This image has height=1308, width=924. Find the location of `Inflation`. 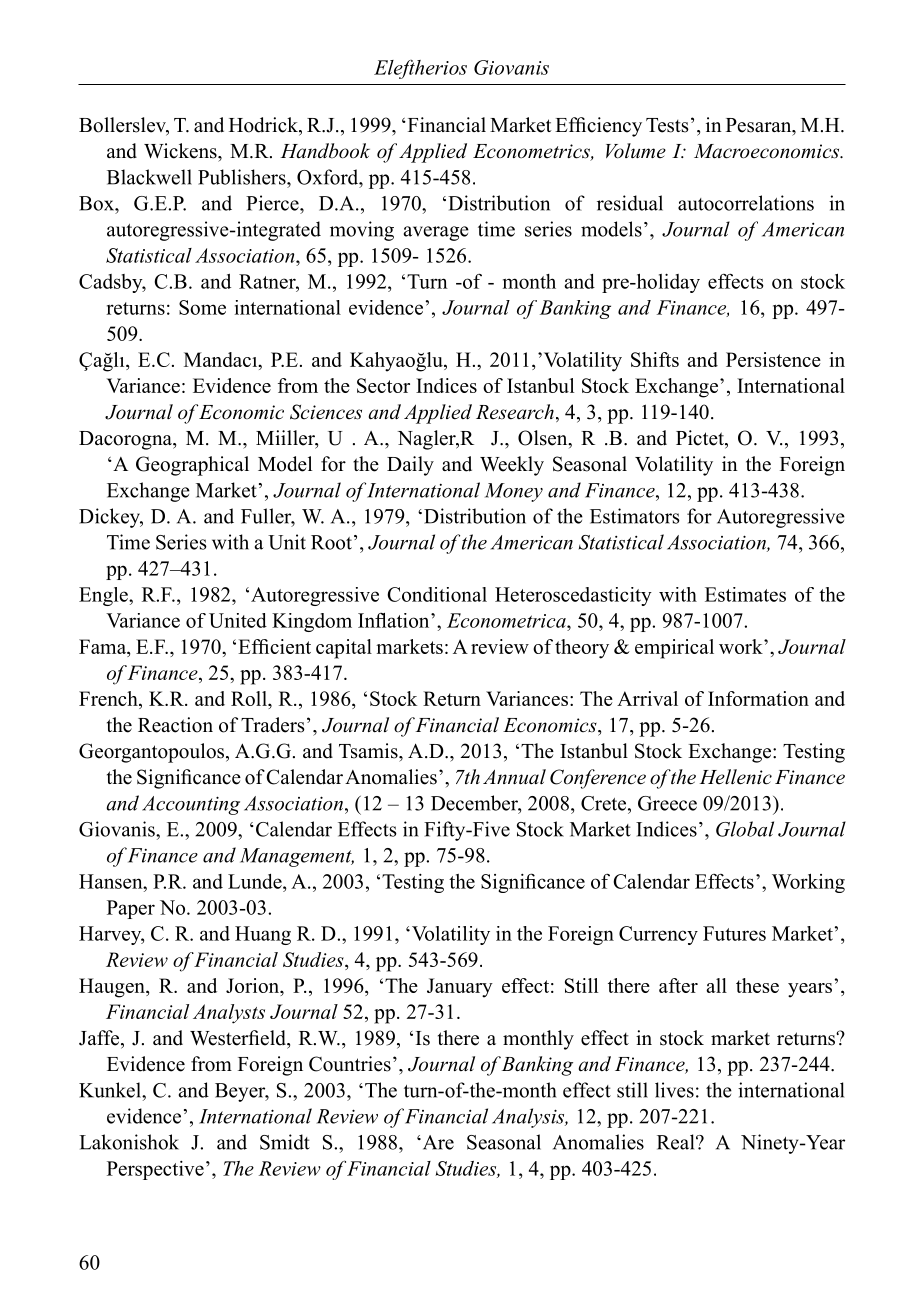

Inflation is located at coordinates (395, 620).
